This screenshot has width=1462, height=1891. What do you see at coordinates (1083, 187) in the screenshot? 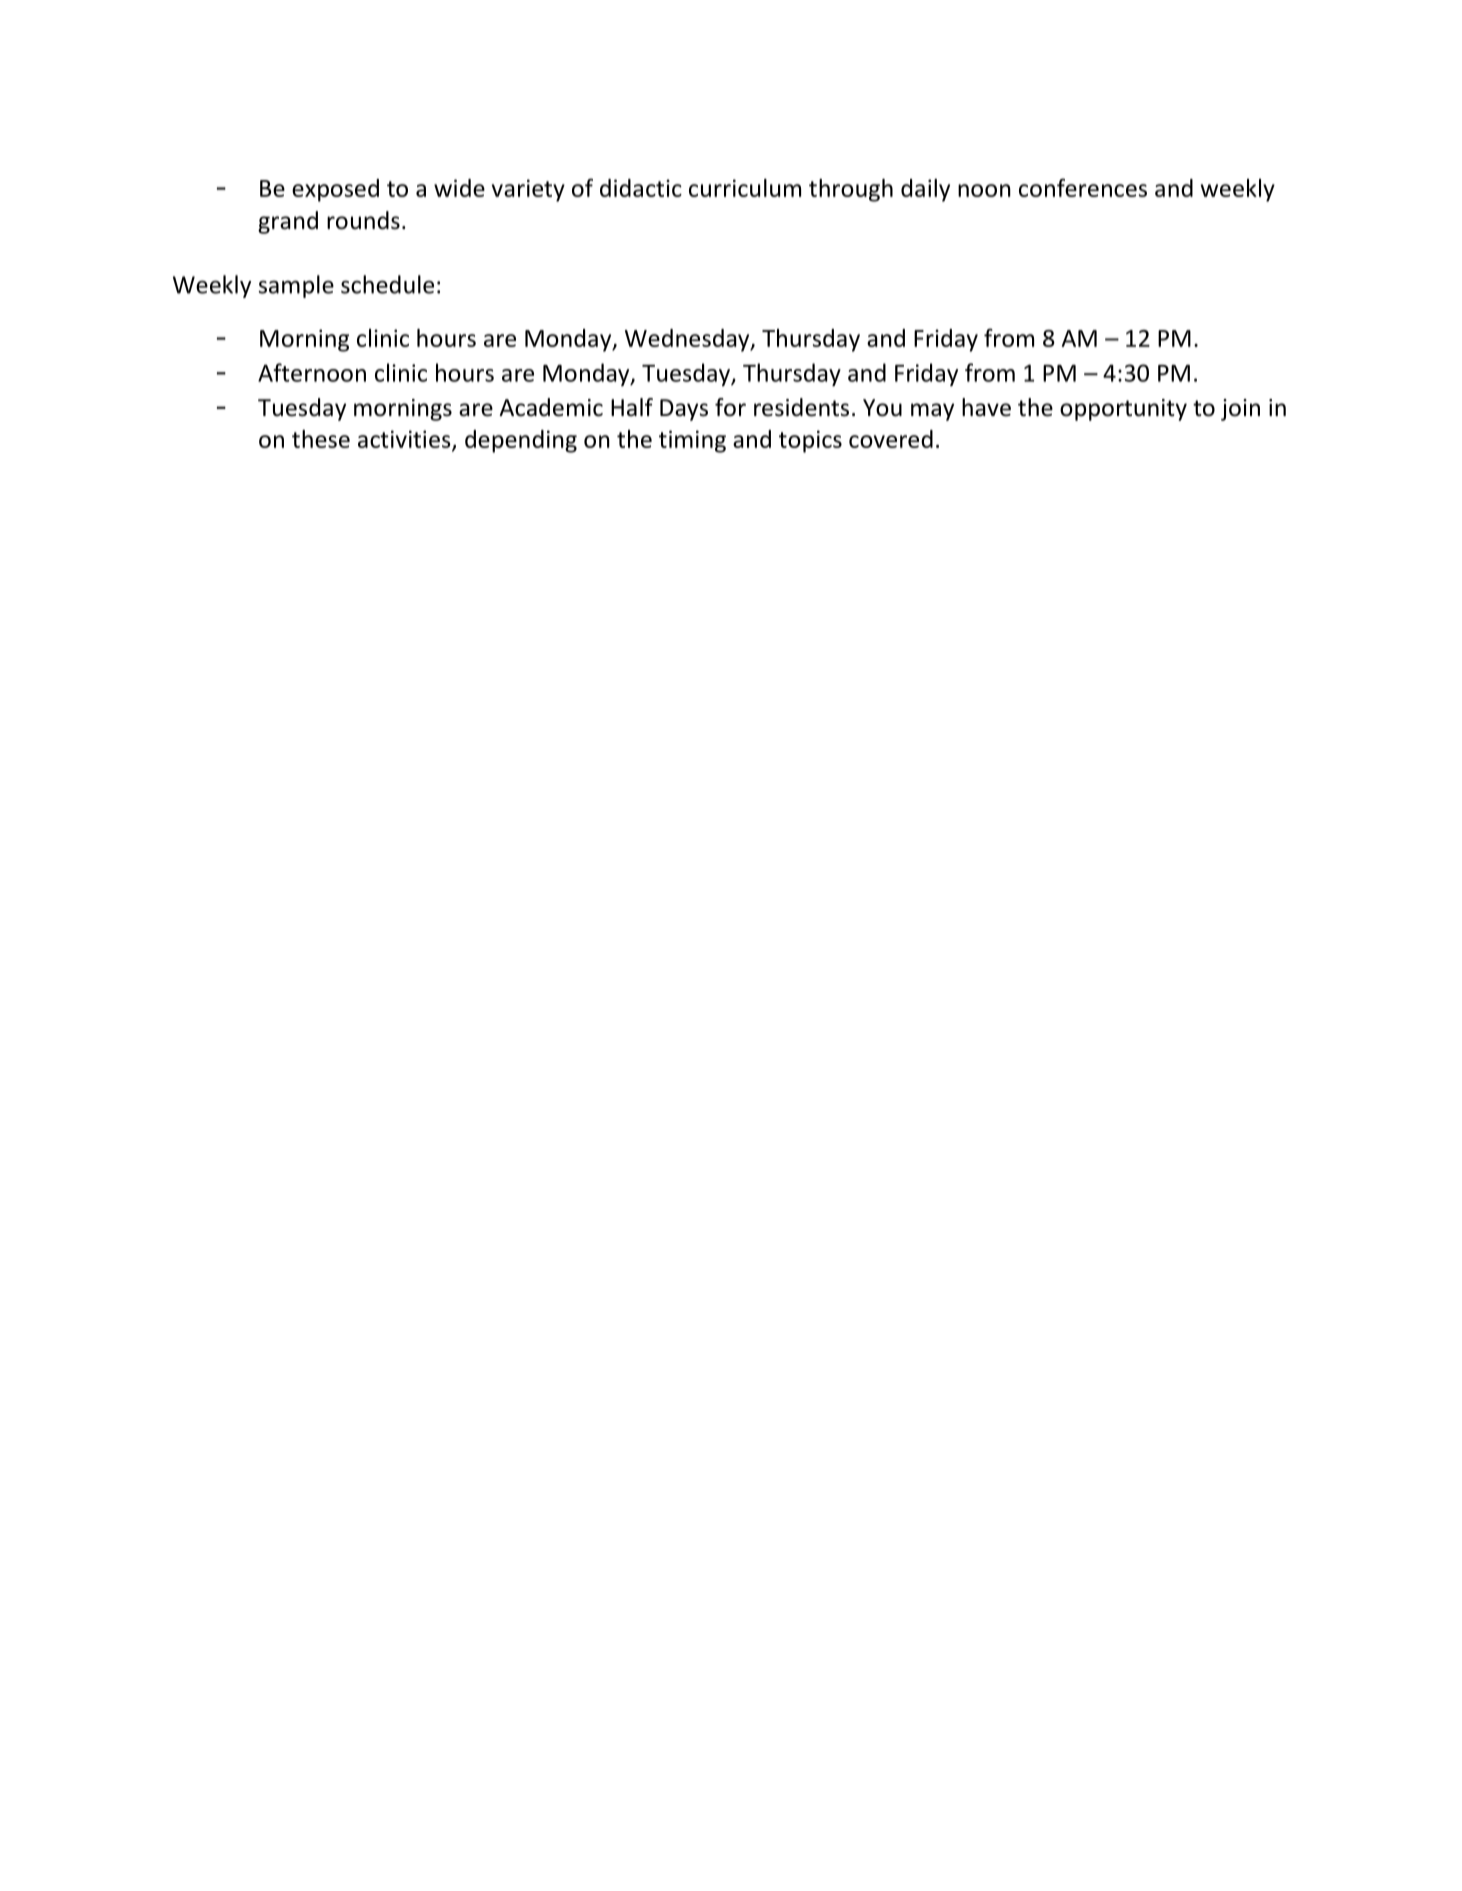
I see `conferences` at bounding box center [1083, 187].
